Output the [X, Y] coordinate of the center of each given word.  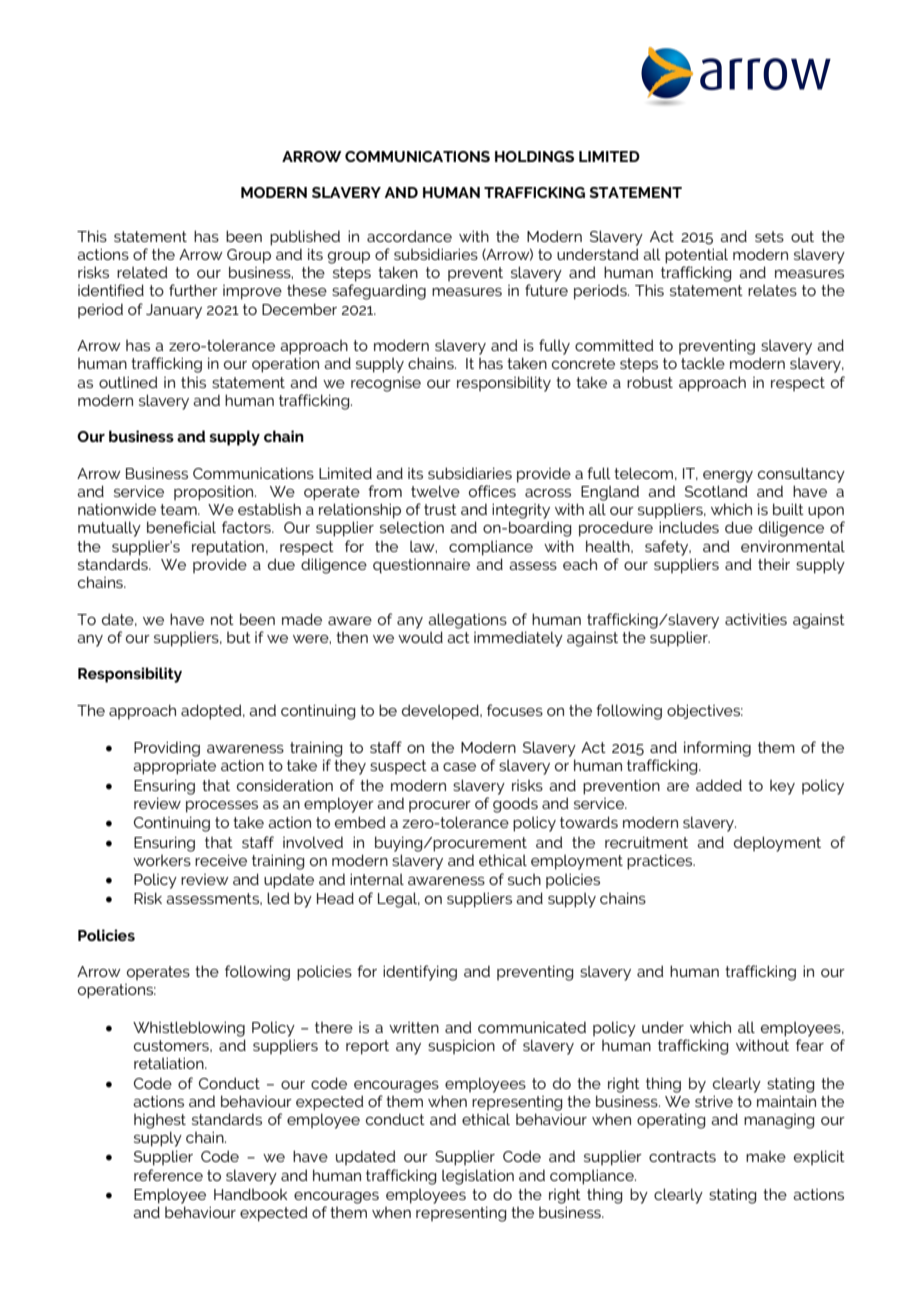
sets [769, 236]
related [142, 272]
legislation [478, 1177]
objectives [705, 711]
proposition [215, 493]
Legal [399, 900]
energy [728, 477]
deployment [777, 844]
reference [168, 1175]
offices [492, 491]
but [239, 637]
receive [221, 860]
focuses [515, 710]
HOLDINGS [534, 156]
